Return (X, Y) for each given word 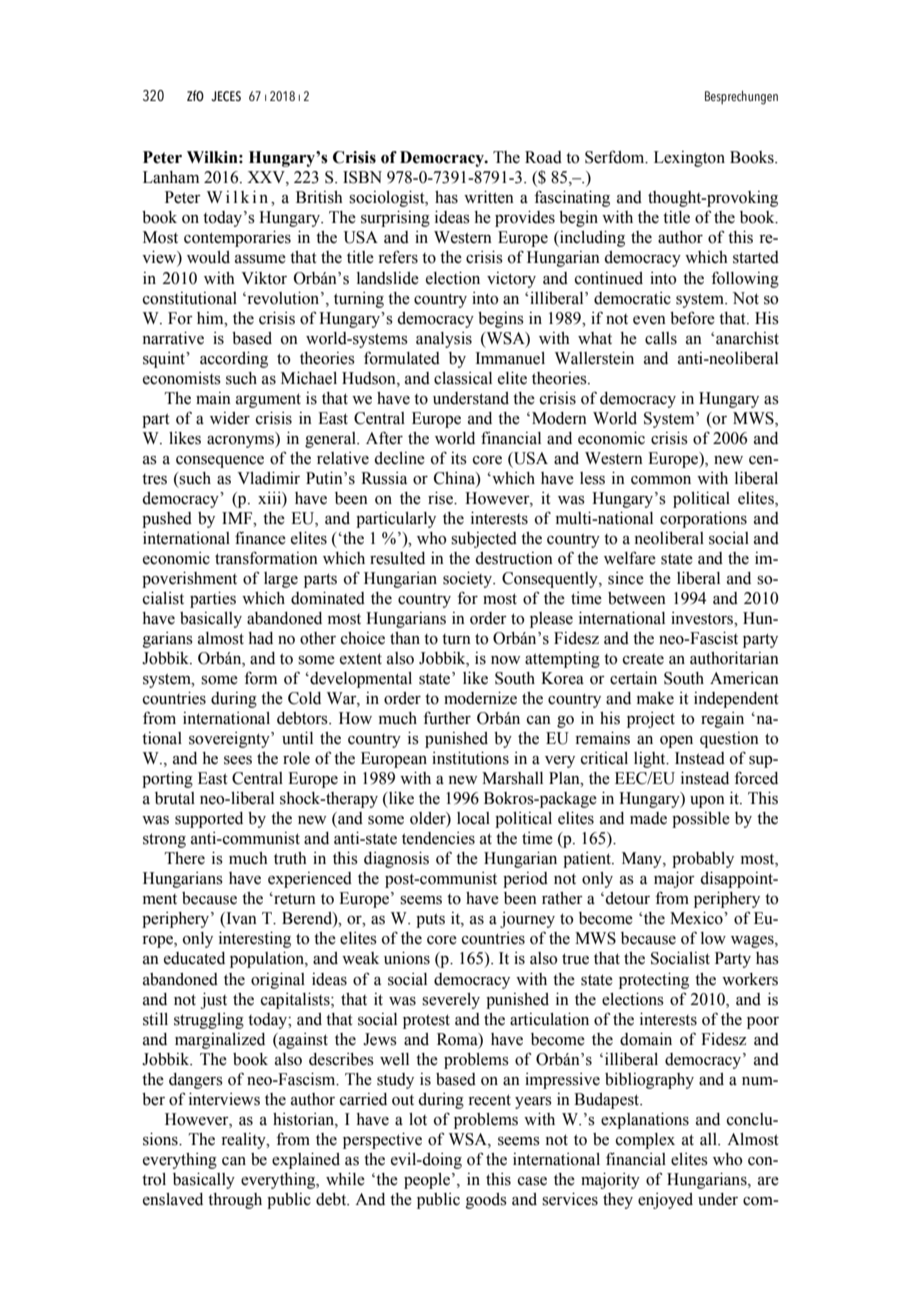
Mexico (697, 918)
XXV (267, 178)
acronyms (242, 440)
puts (430, 920)
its (459, 458)
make (655, 698)
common (661, 480)
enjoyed (665, 1201)
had (260, 638)
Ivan (240, 919)
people (427, 1181)
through (235, 1201)
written (489, 197)
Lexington (689, 159)
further (447, 718)
